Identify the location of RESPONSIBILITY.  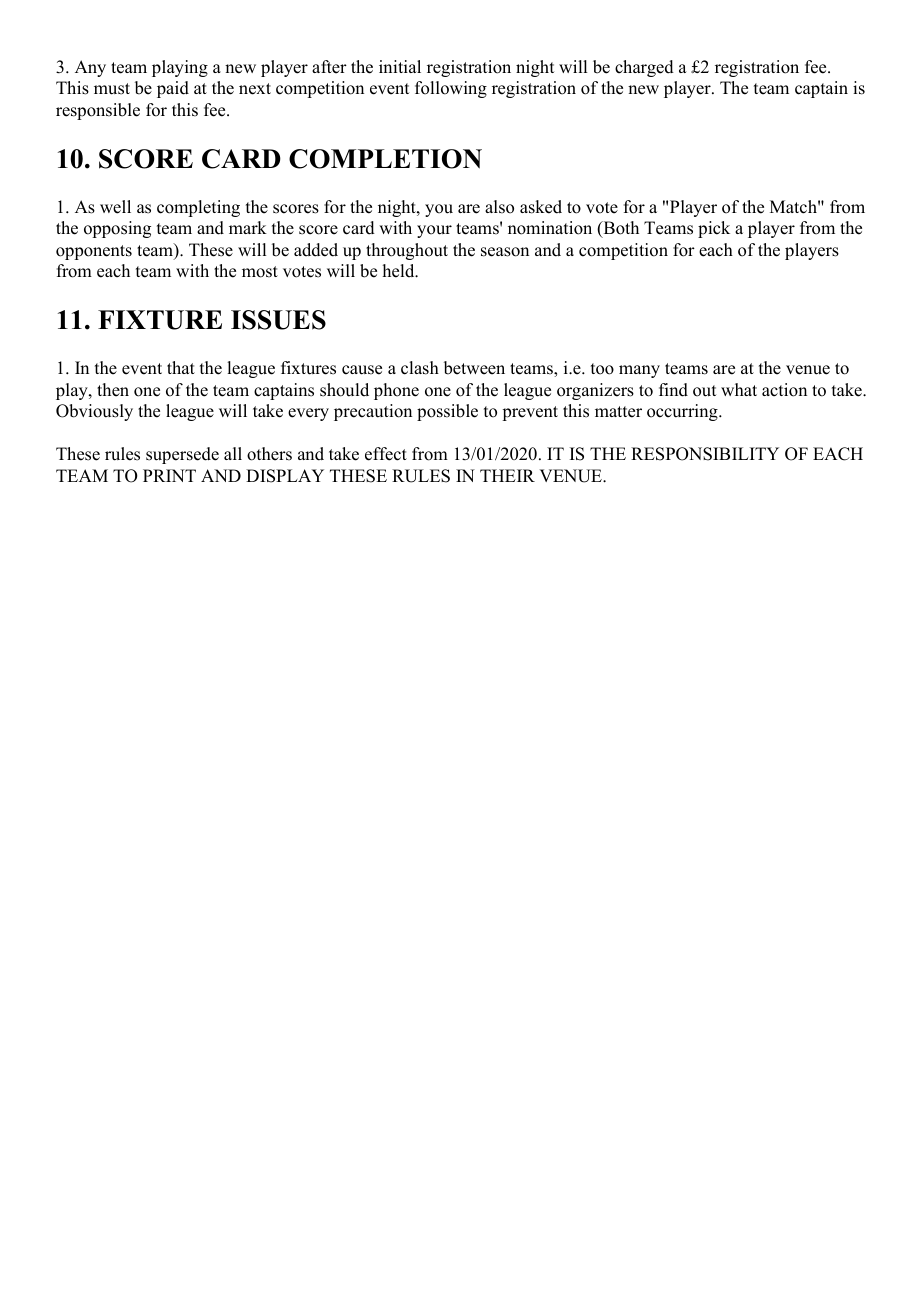
(705, 454).
